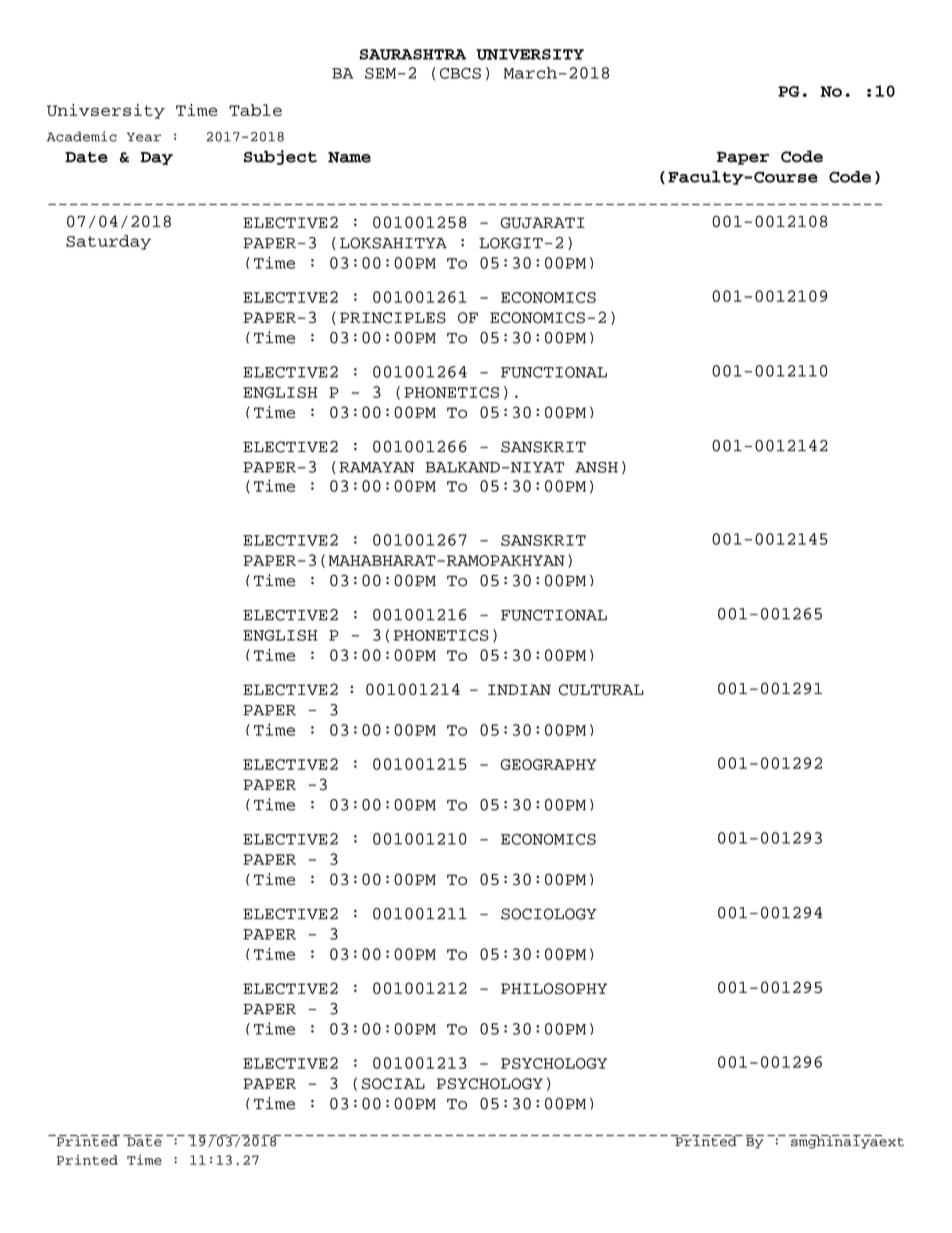 This screenshot has height=1233, width=952. What do you see at coordinates (549, 914) in the screenshot?
I see `SOCIOLOGY` at bounding box center [549, 914].
